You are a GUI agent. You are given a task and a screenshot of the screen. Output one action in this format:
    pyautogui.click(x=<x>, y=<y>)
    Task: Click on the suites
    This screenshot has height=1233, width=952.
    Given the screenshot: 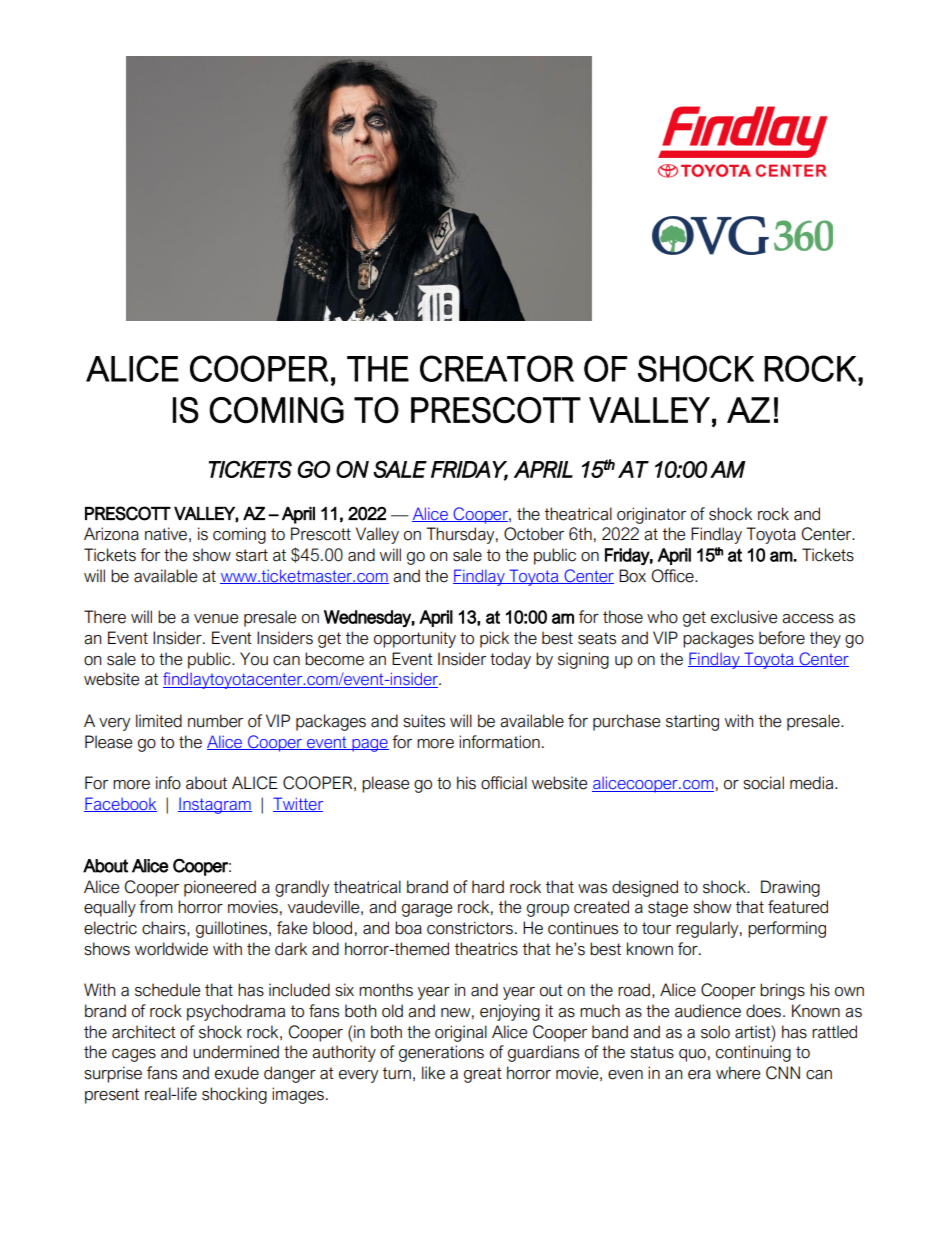 What is the action you would take?
    pyautogui.click(x=424, y=721)
